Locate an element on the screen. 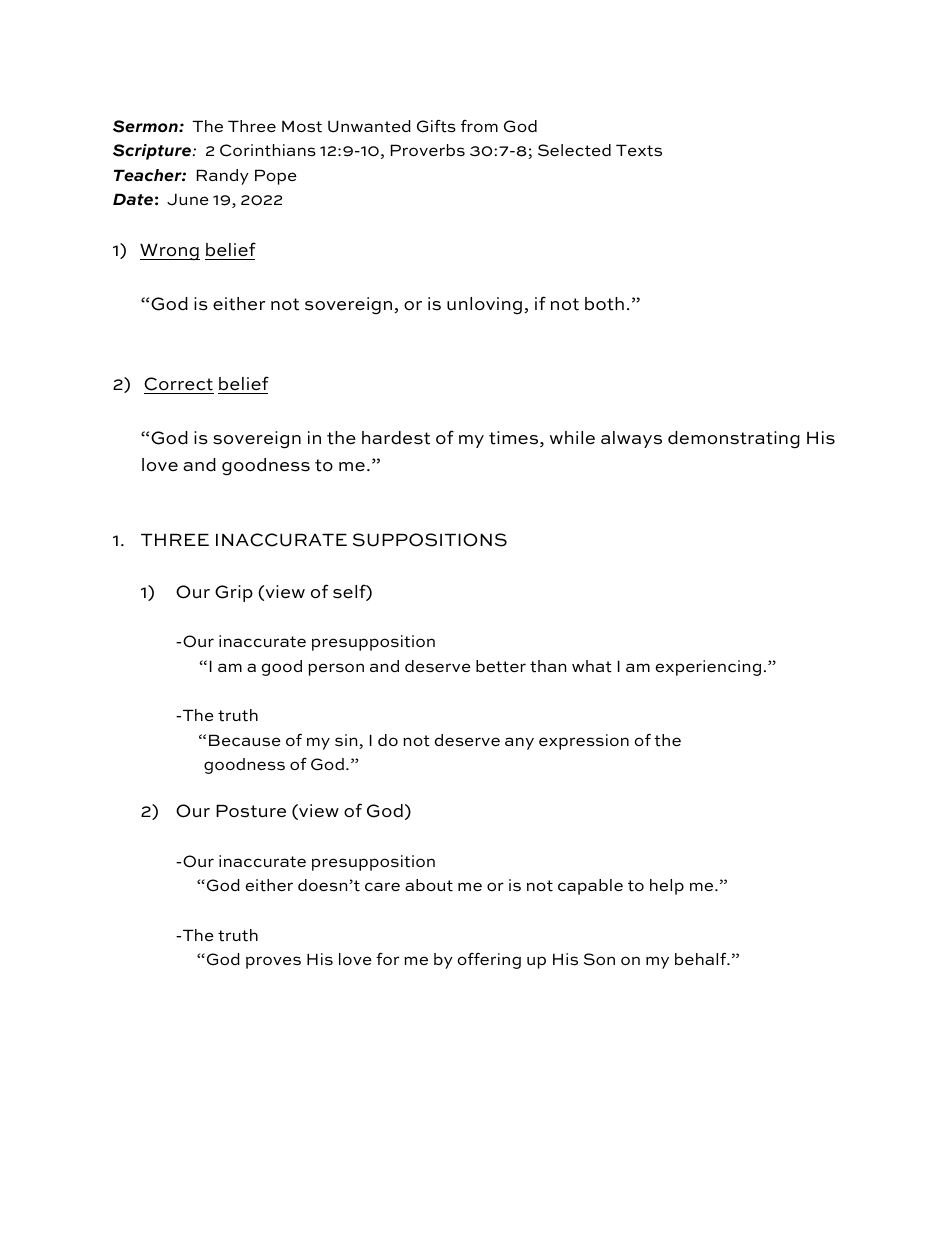 The height and width of the screenshot is (1233, 952). Texts is located at coordinates (639, 150).
